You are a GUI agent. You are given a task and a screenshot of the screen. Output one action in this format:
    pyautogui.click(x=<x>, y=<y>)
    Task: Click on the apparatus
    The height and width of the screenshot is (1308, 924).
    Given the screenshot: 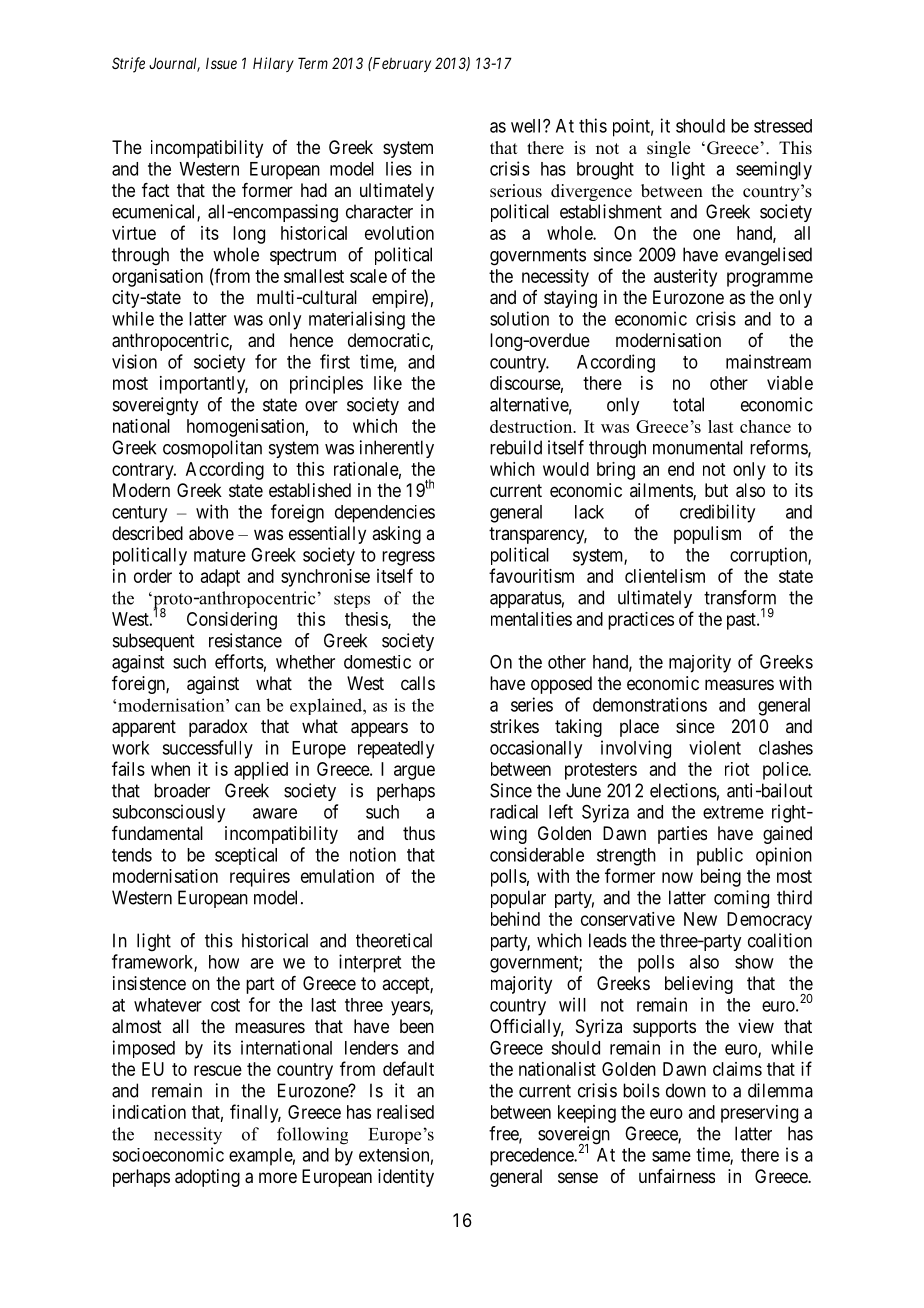 What is the action you would take?
    pyautogui.click(x=526, y=599)
